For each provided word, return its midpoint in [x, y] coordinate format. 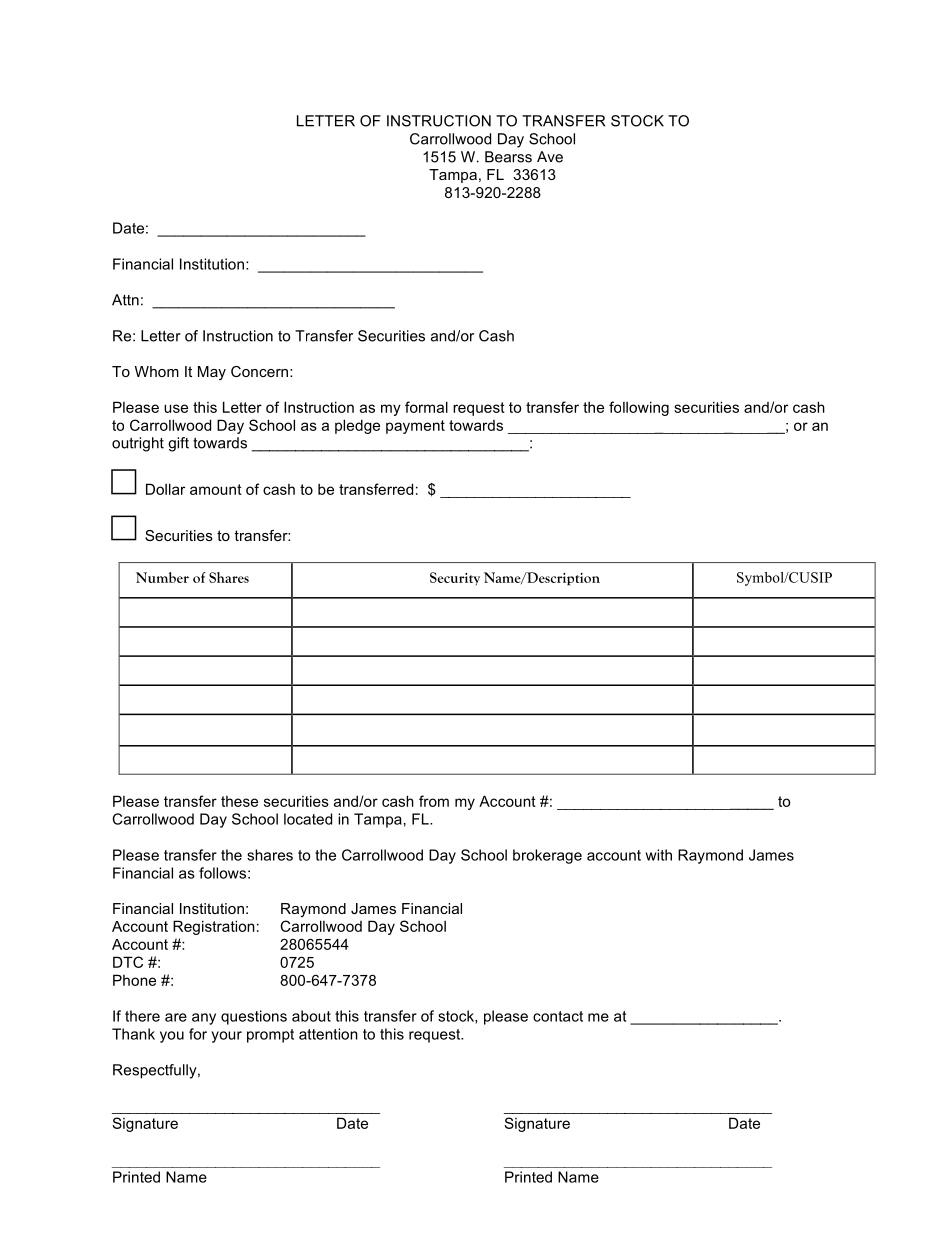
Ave [550, 157]
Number [162, 577]
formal [426, 407]
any [204, 1019]
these [239, 801]
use [176, 408]
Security [455, 578]
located [308, 819]
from [434, 801]
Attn [125, 300]
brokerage [547, 856]
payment [415, 427]
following [639, 408]
